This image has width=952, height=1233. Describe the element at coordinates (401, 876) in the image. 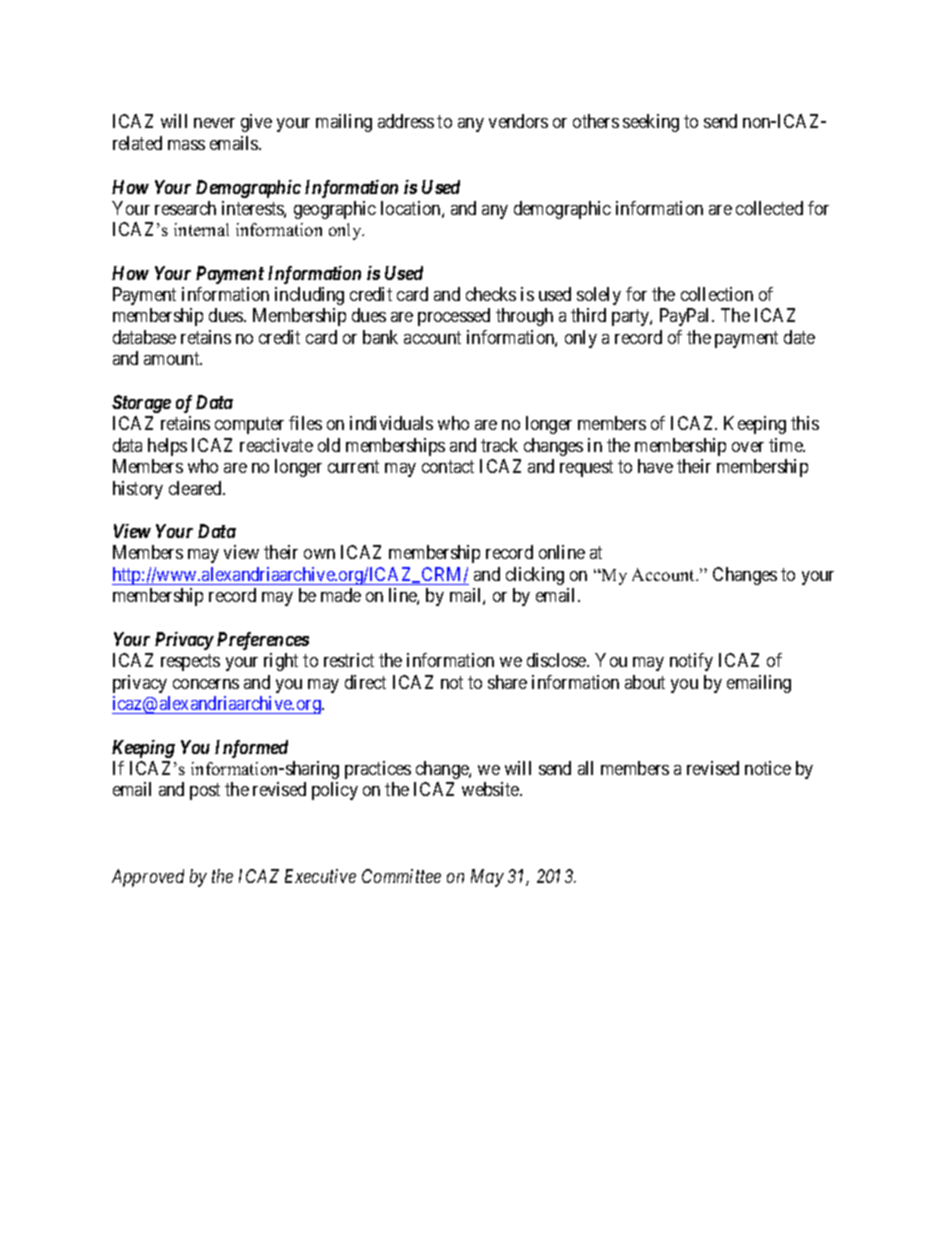

I see `Committee` at that location.
